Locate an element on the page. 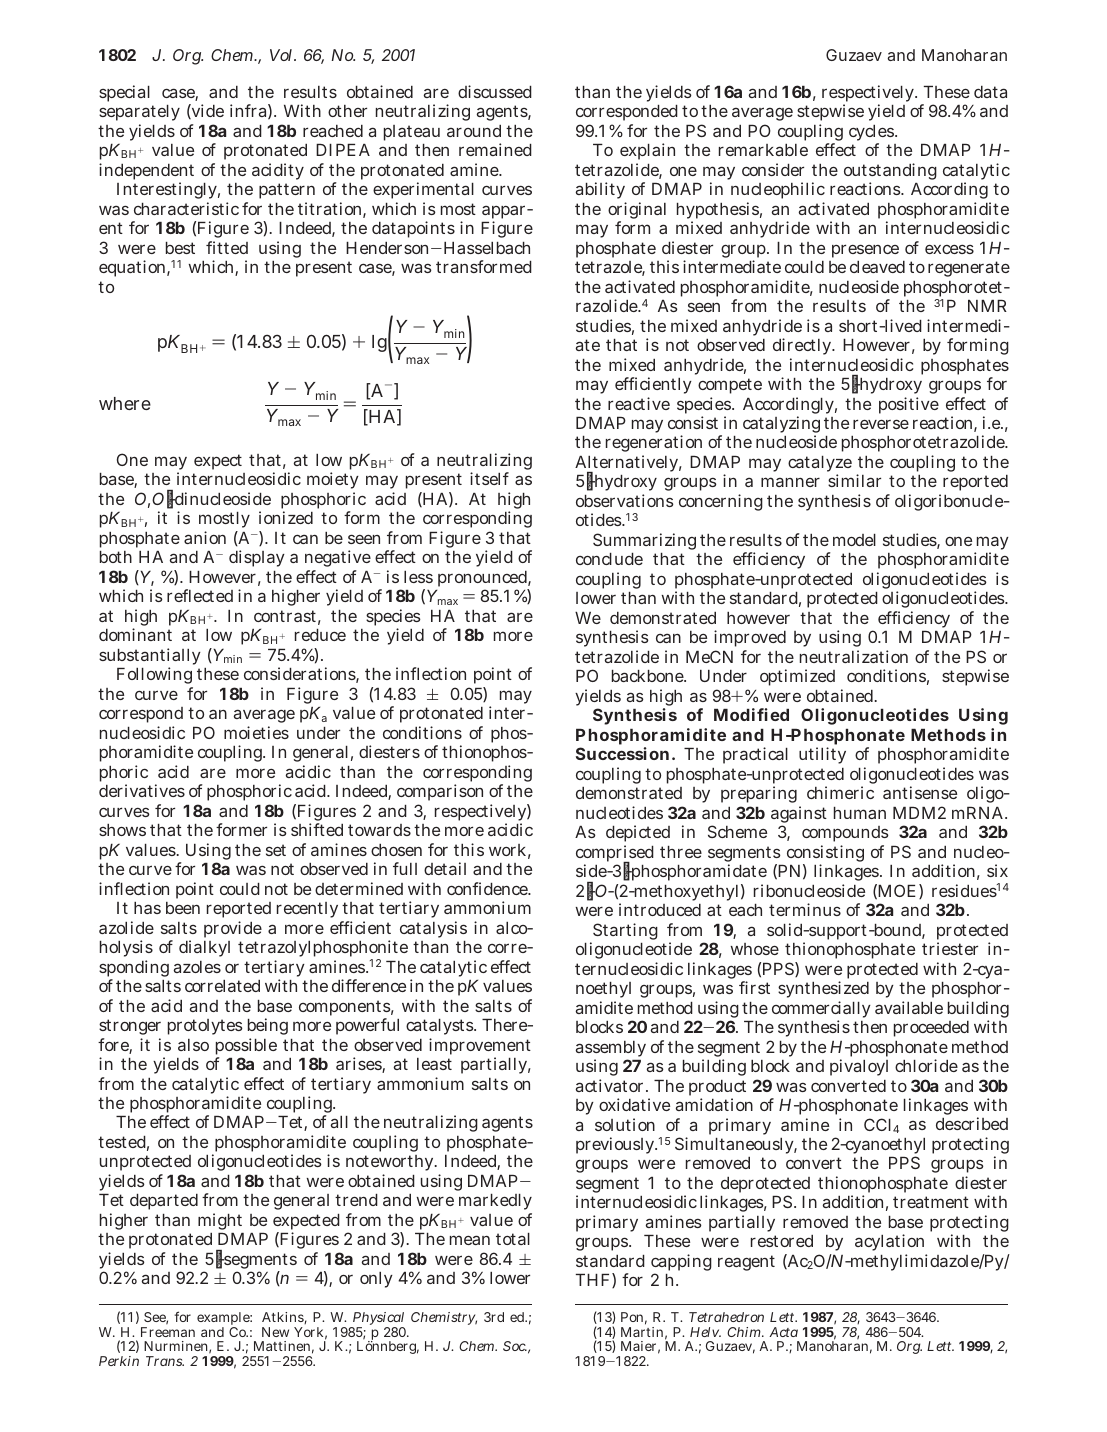 The image size is (1107, 1432). separately is located at coordinates (139, 113).
